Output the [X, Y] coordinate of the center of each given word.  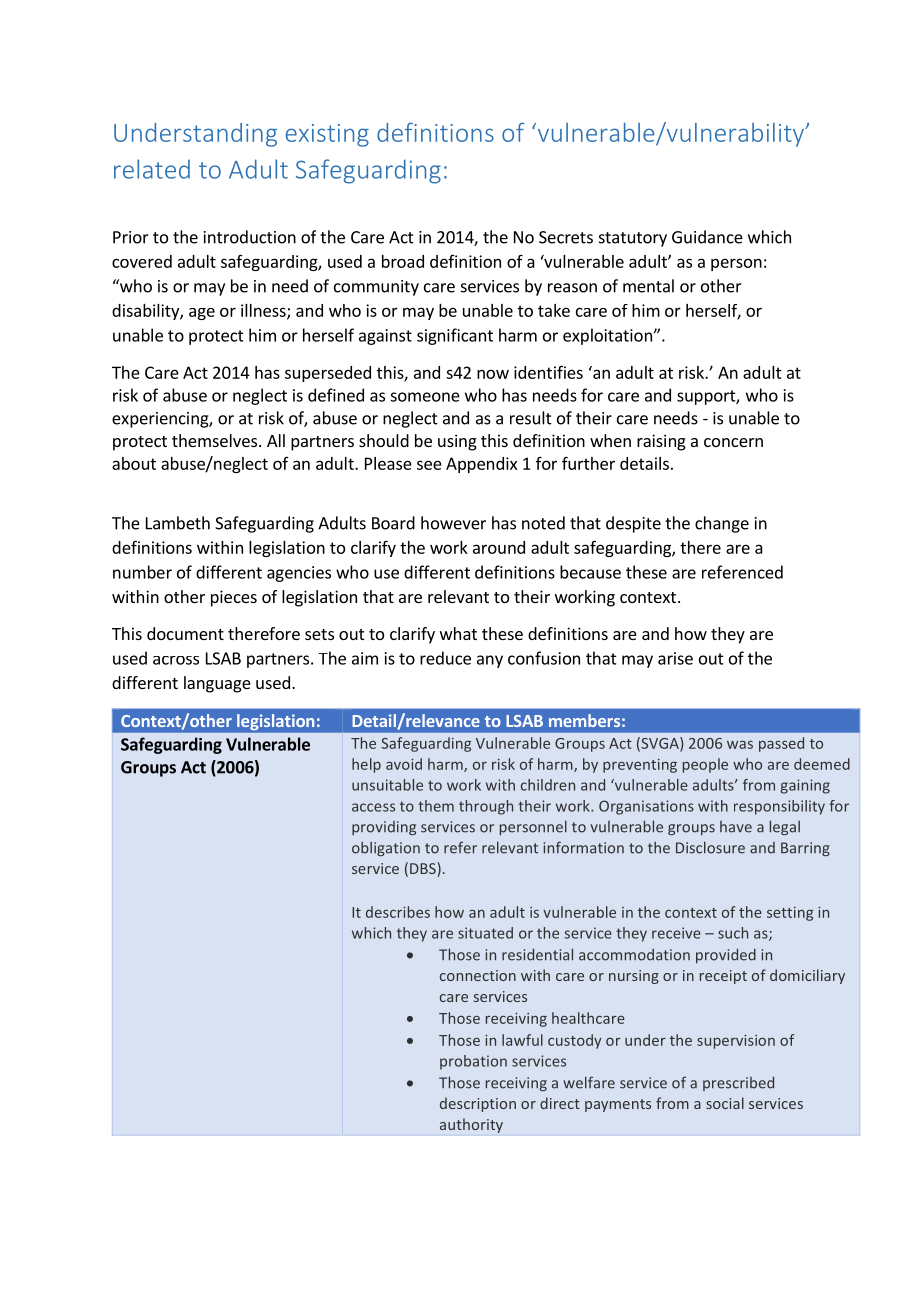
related [152, 169]
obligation [386, 849]
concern [733, 442]
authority [471, 1125]
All [276, 440]
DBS [424, 869]
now [493, 374]
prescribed [738, 1084]
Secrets [566, 237]
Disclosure [710, 847]
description [478, 1104]
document [185, 633]
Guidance [707, 237]
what [458, 633]
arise [675, 658]
